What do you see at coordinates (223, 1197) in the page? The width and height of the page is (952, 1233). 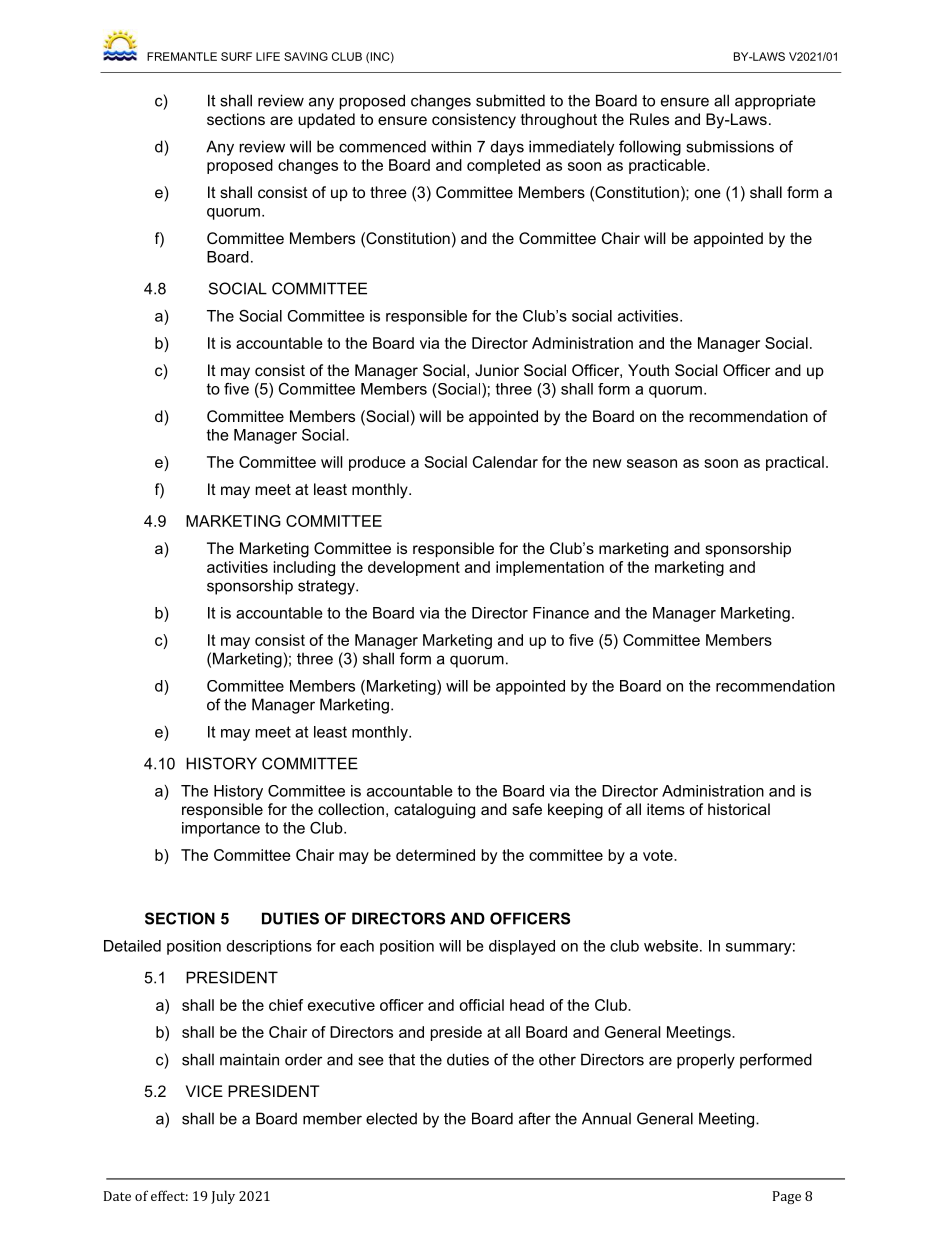 I see `July` at bounding box center [223, 1197].
